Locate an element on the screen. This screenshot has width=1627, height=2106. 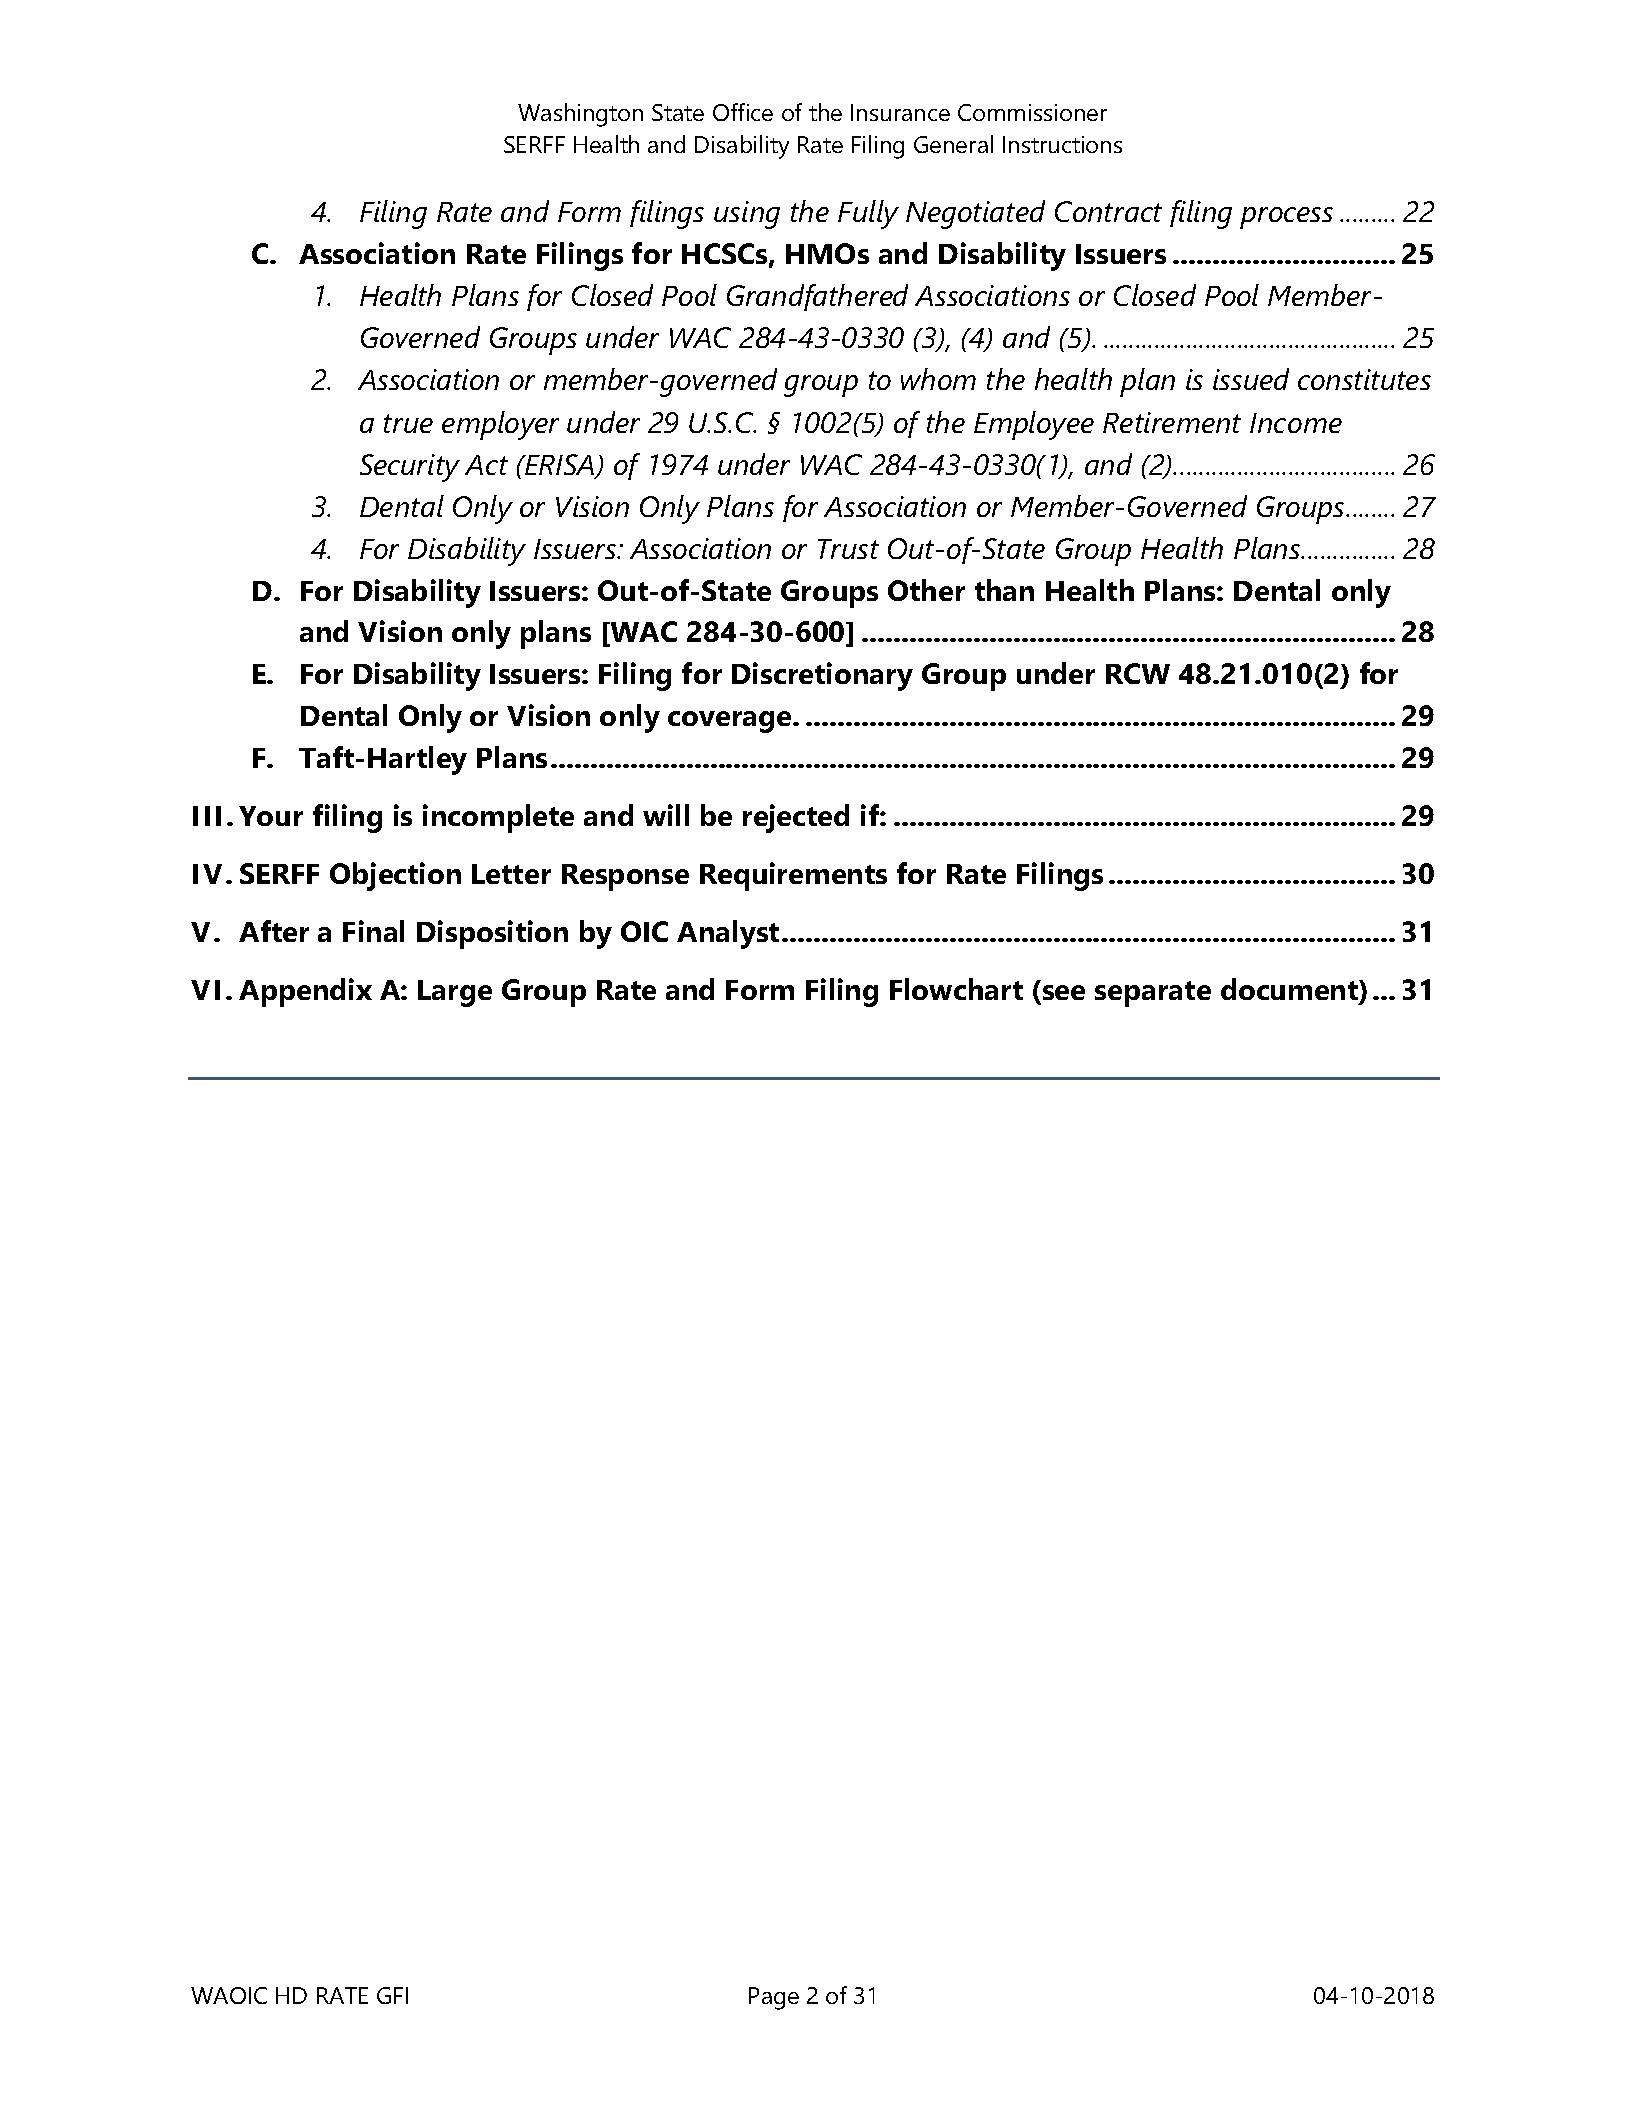
see is located at coordinates (1064, 992).
